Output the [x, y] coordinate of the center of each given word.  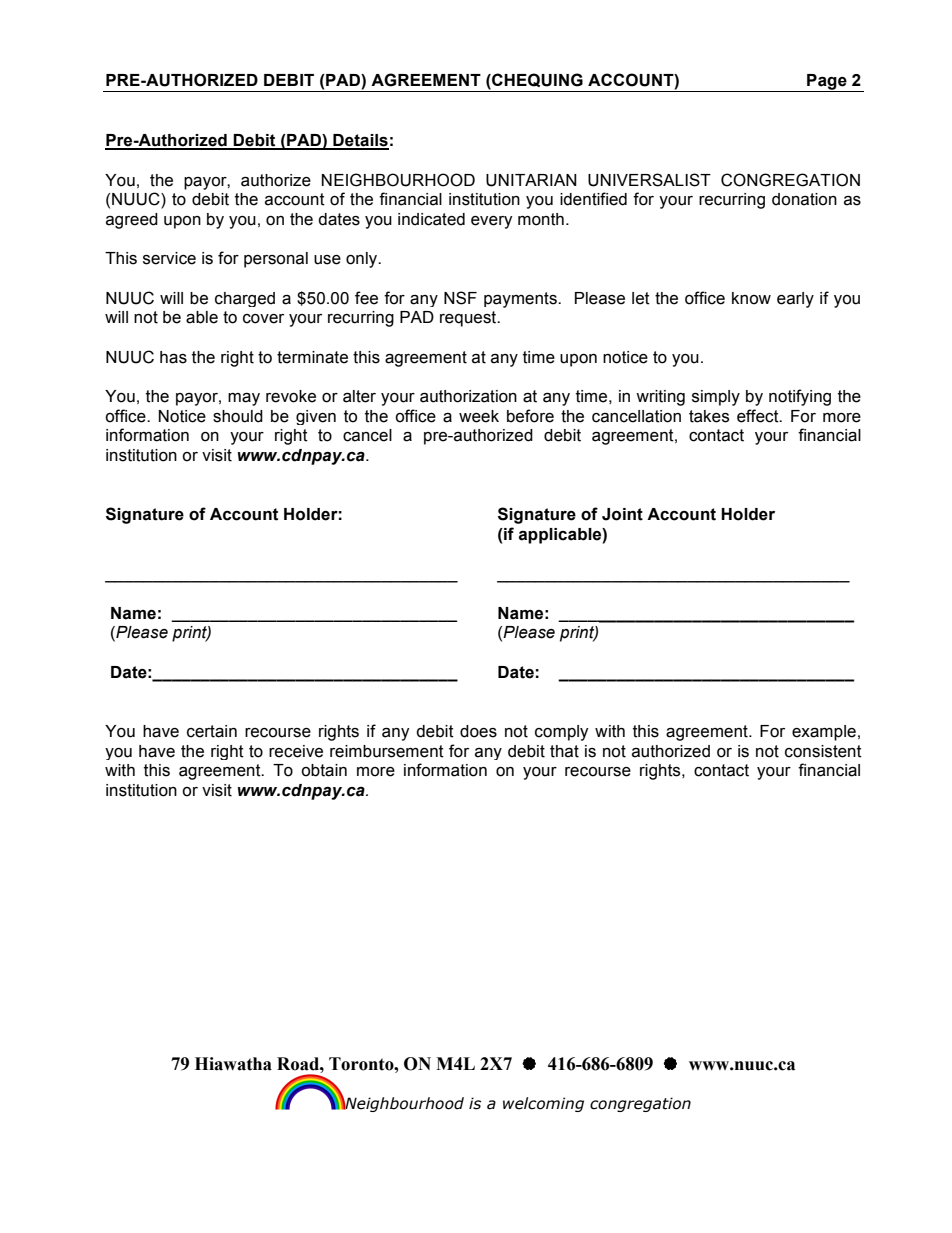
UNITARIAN [531, 180]
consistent [823, 751]
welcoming [543, 1104]
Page [827, 83]
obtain [324, 770]
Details [360, 141]
